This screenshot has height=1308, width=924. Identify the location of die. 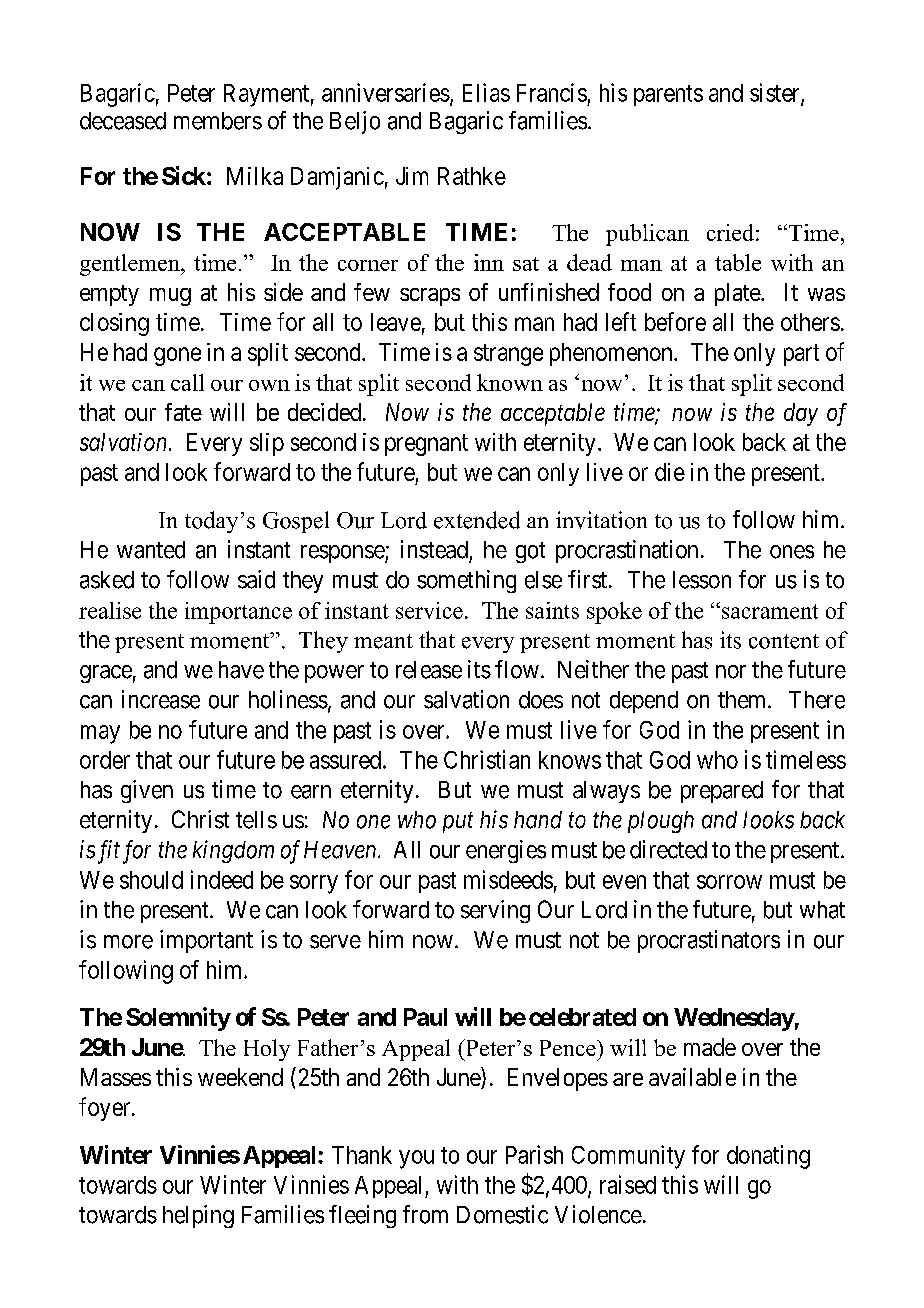
(670, 472).
